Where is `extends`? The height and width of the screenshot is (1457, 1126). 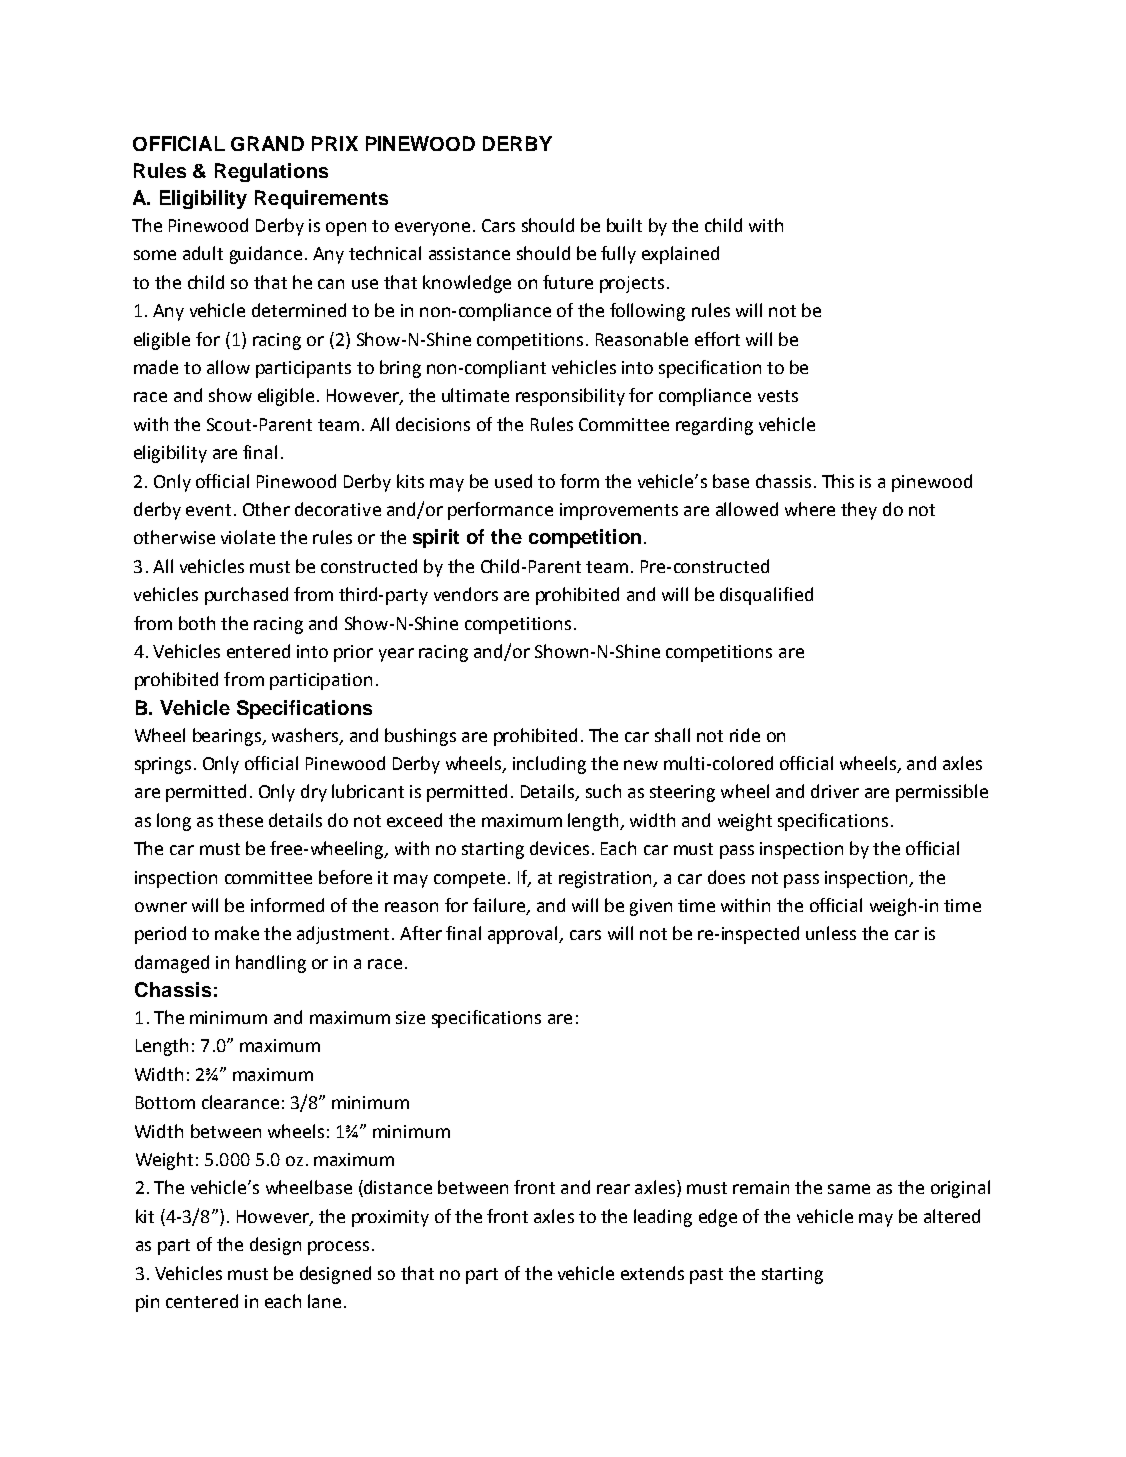 extends is located at coordinates (652, 1273).
